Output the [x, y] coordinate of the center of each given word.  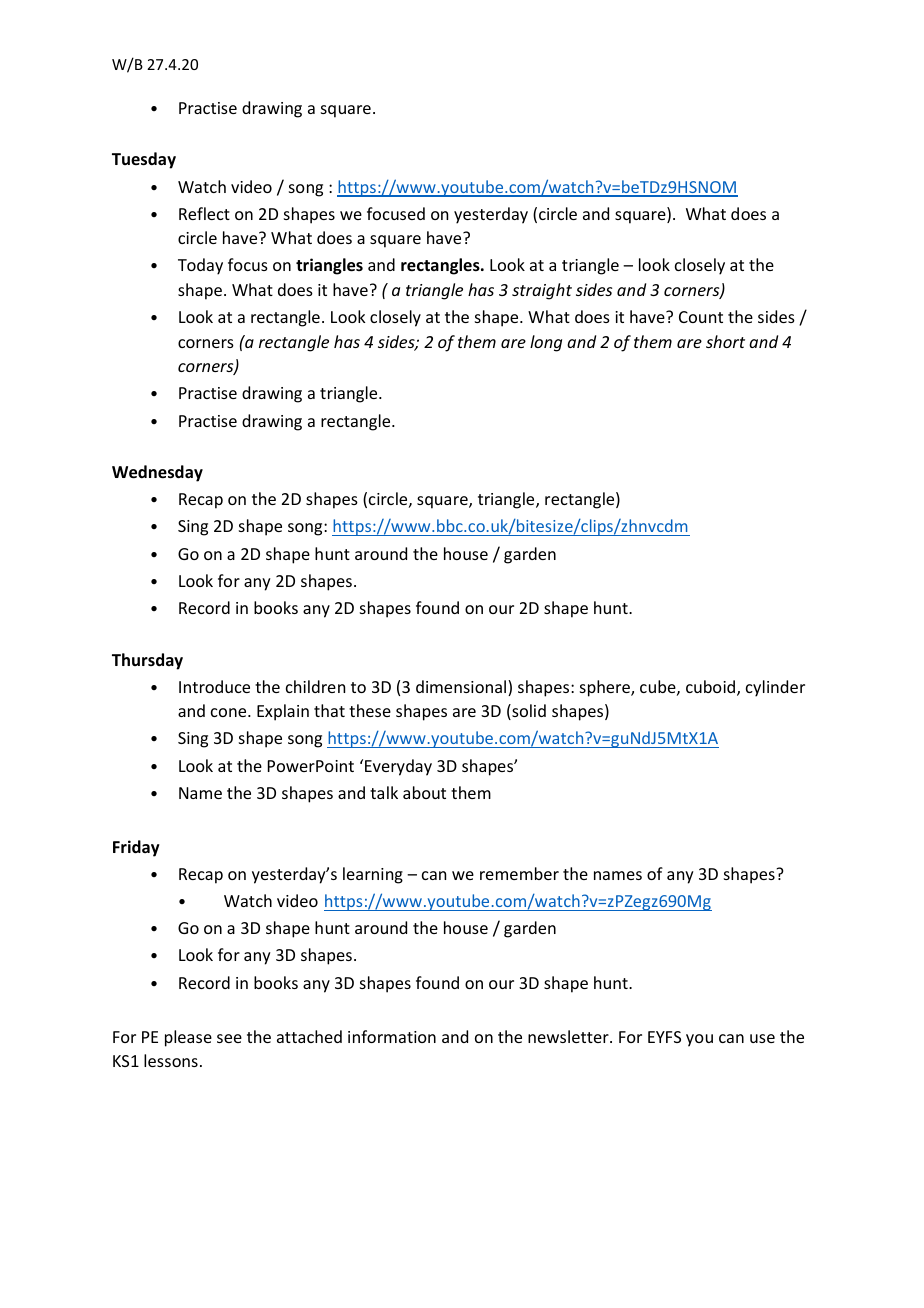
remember [519, 873]
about [424, 792]
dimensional [462, 688]
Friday [136, 848]
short [725, 341]
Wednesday [157, 473]
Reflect [204, 213]
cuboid [710, 686]
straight [542, 291]
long [546, 343]
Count [701, 317]
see [229, 1038]
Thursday [147, 661]
